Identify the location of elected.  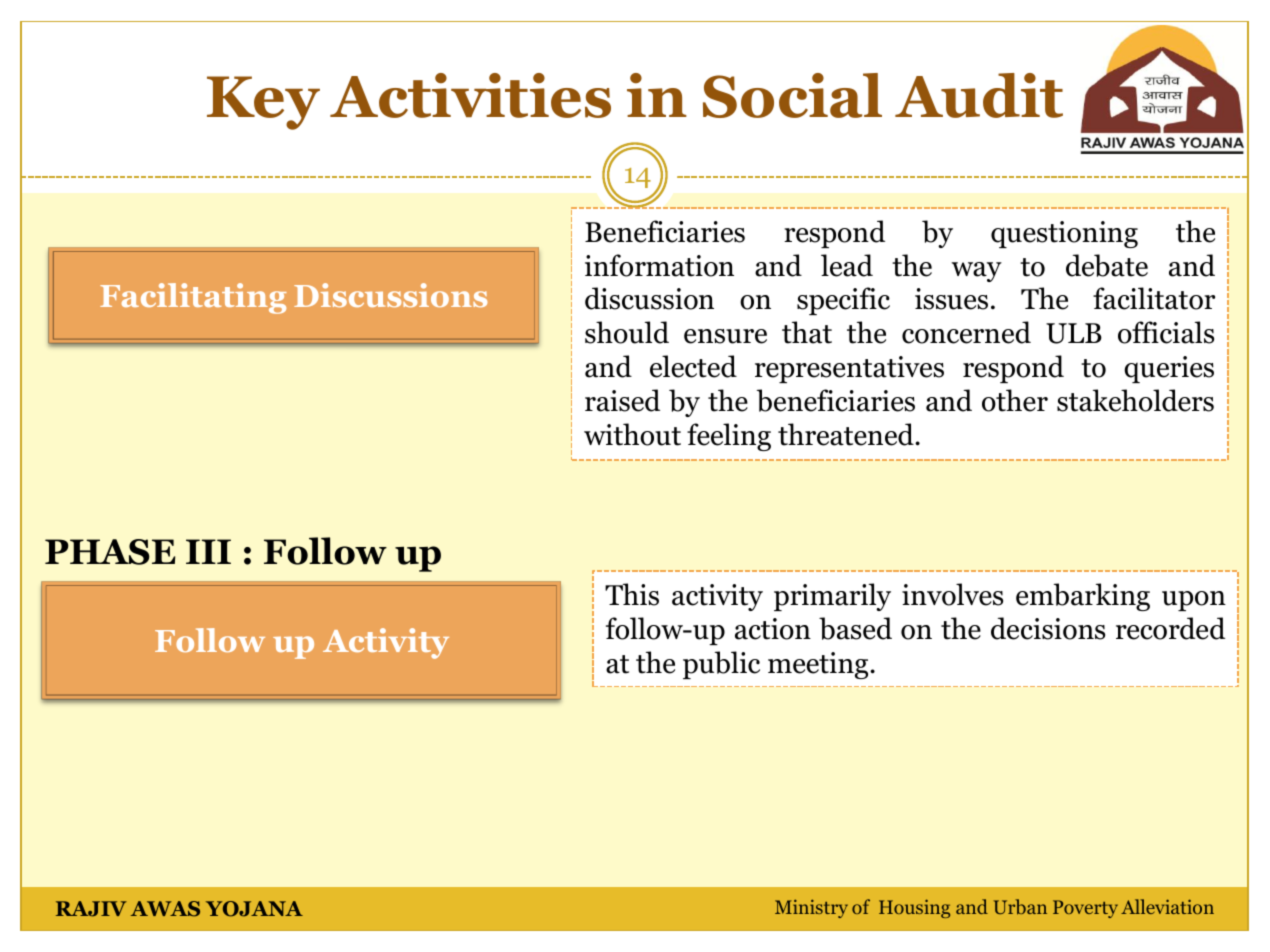
(693, 366).
